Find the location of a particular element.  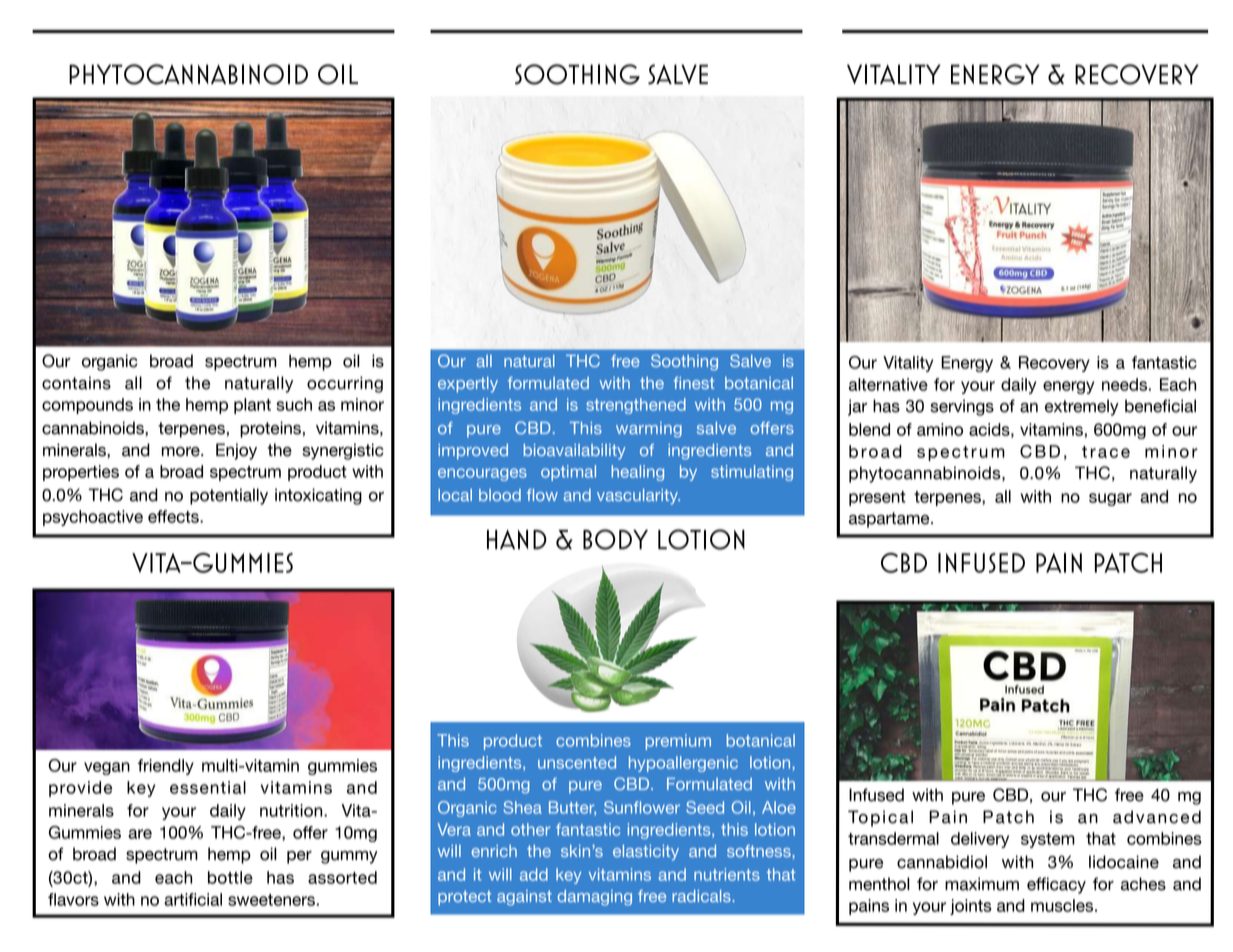

aspartame is located at coordinates (890, 520).
